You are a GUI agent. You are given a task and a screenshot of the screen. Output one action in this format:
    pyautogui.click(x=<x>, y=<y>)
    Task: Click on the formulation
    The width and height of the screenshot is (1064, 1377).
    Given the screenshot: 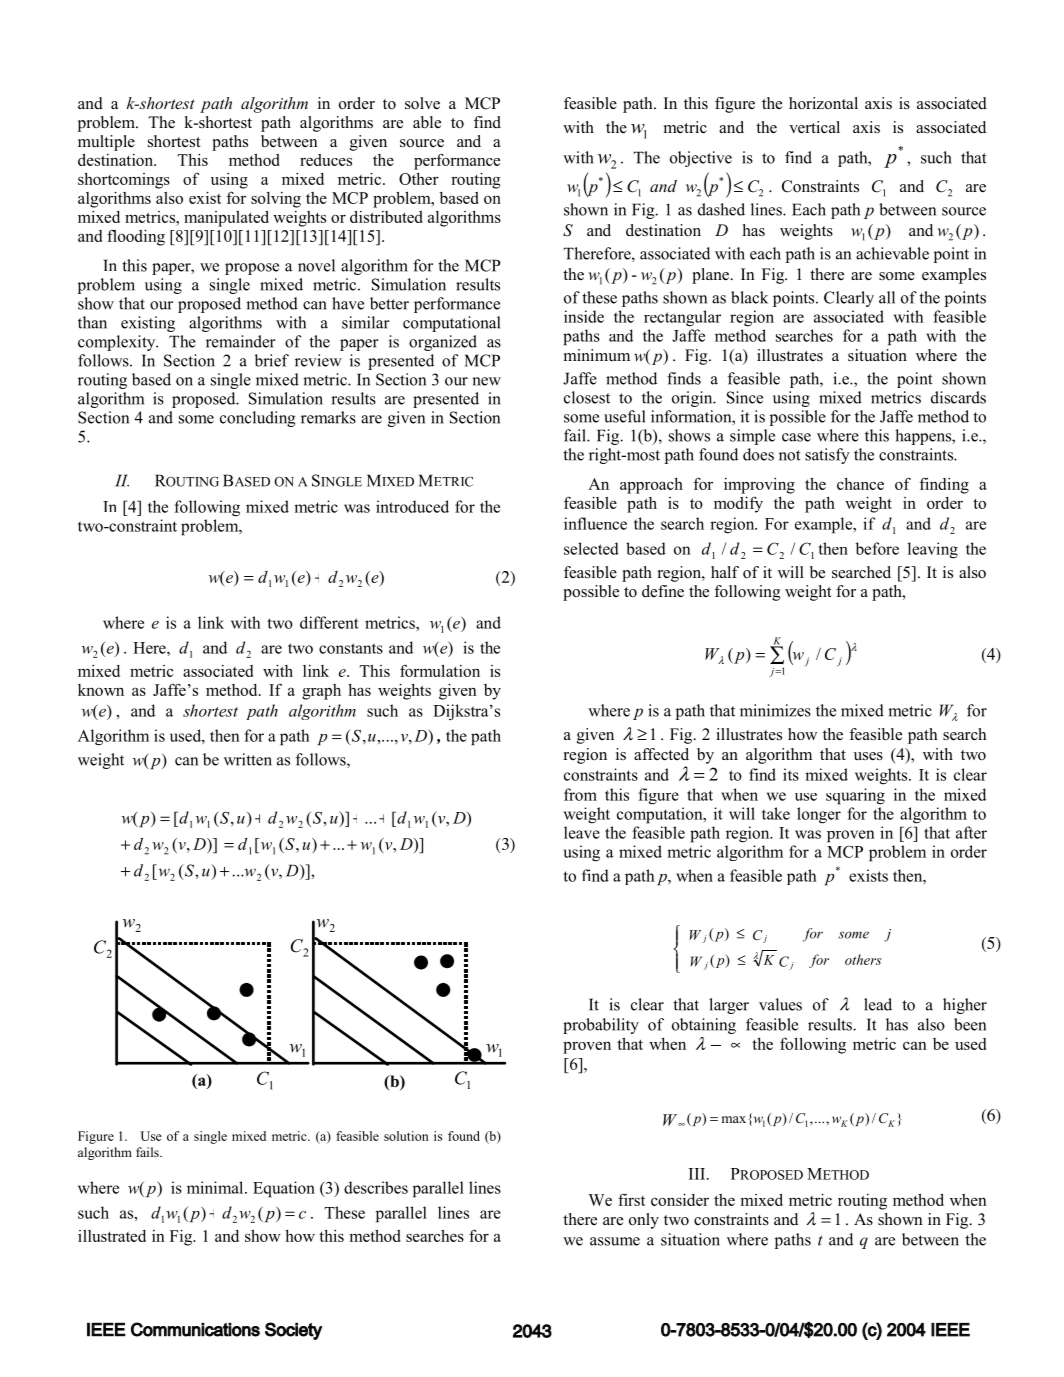 What is the action you would take?
    pyautogui.click(x=440, y=670)
